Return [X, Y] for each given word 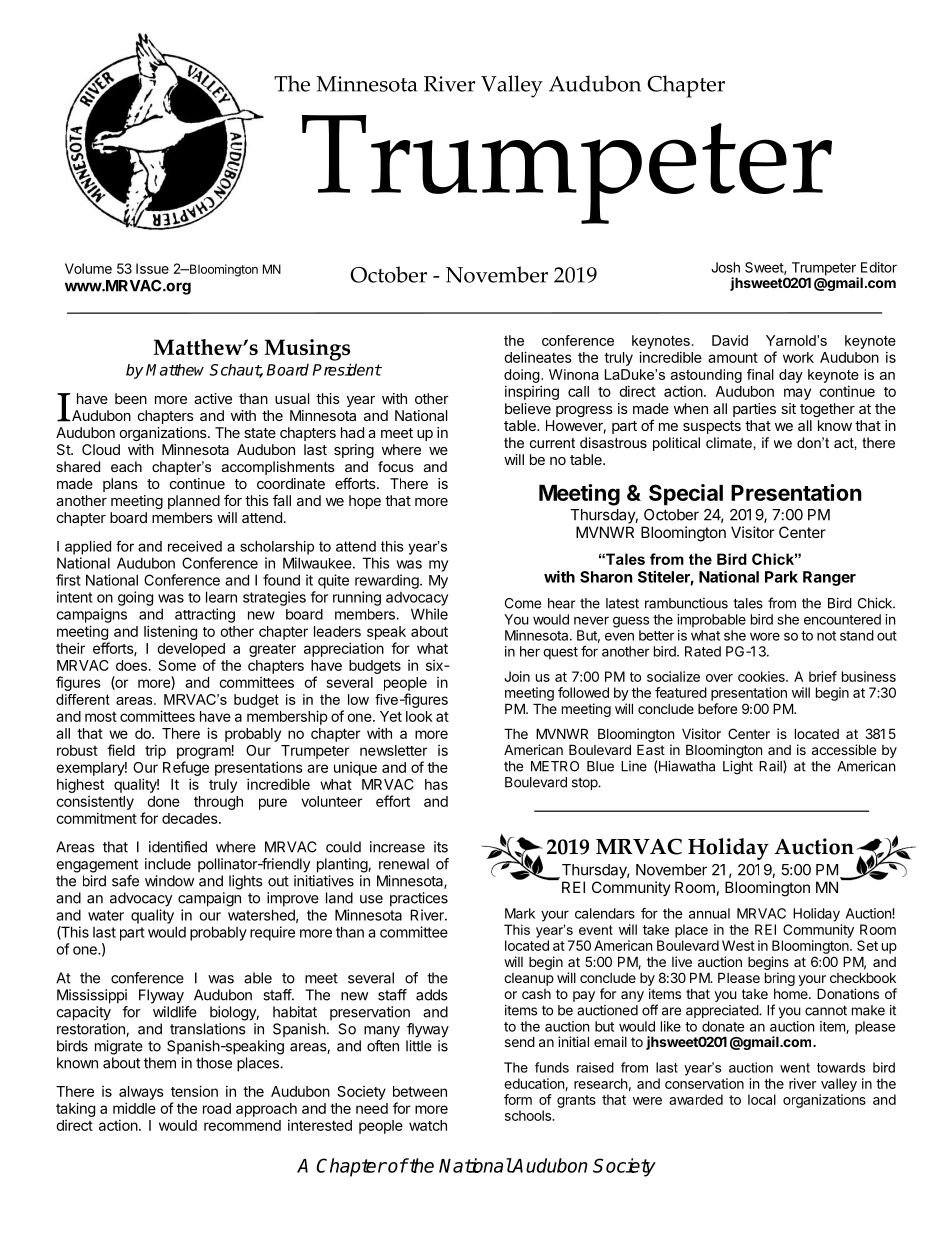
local [762, 1099]
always [141, 1093]
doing [523, 376]
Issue [152, 268]
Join [517, 676]
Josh [725, 267]
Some [177, 665]
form [518, 1099]
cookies [762, 676]
